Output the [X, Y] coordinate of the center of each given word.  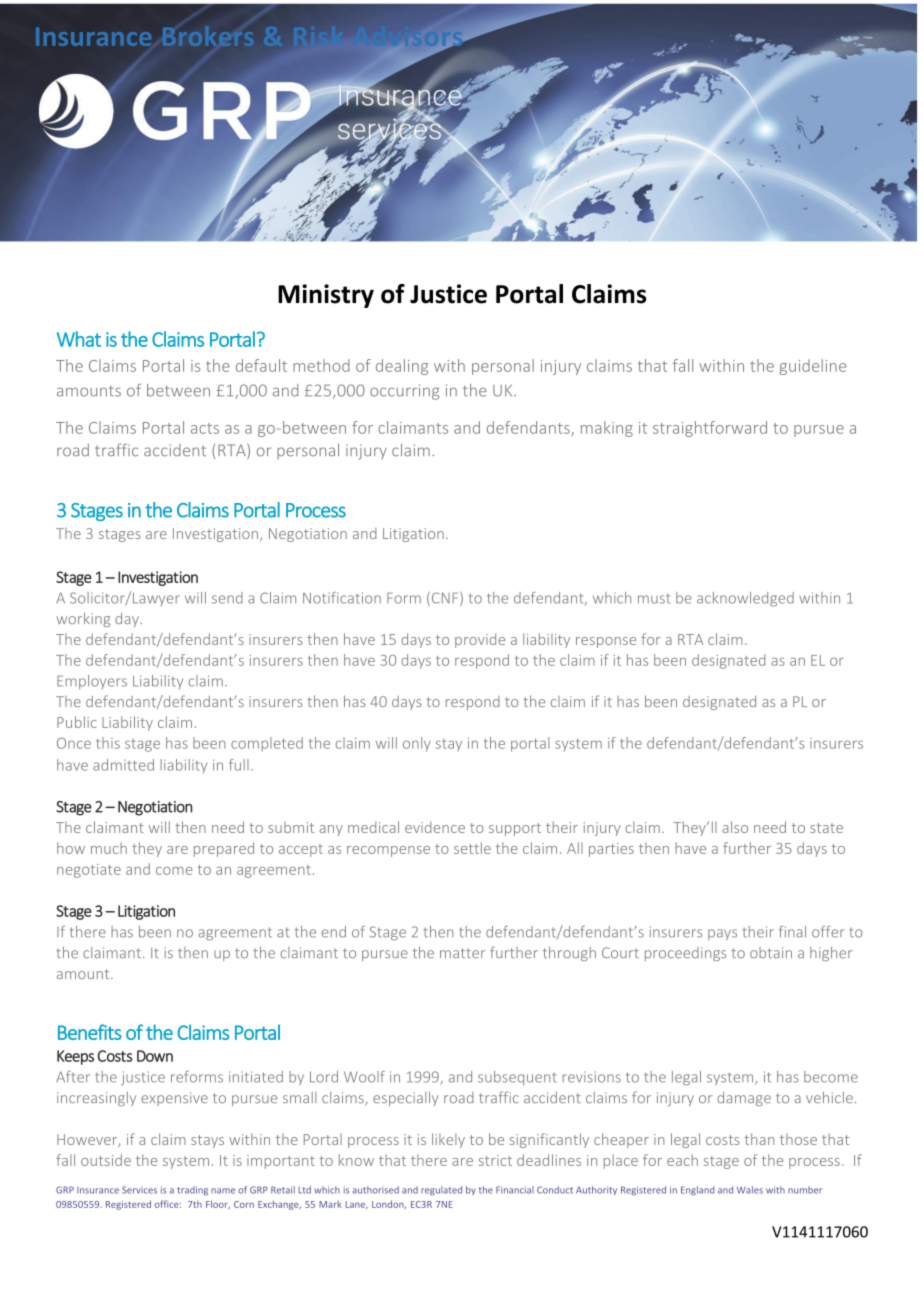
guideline [813, 367]
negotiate [89, 871]
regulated [441, 1191]
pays [722, 935]
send [227, 598]
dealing [402, 367]
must [654, 599]
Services [139, 1190]
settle [472, 848]
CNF [445, 599]
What [79, 339]
